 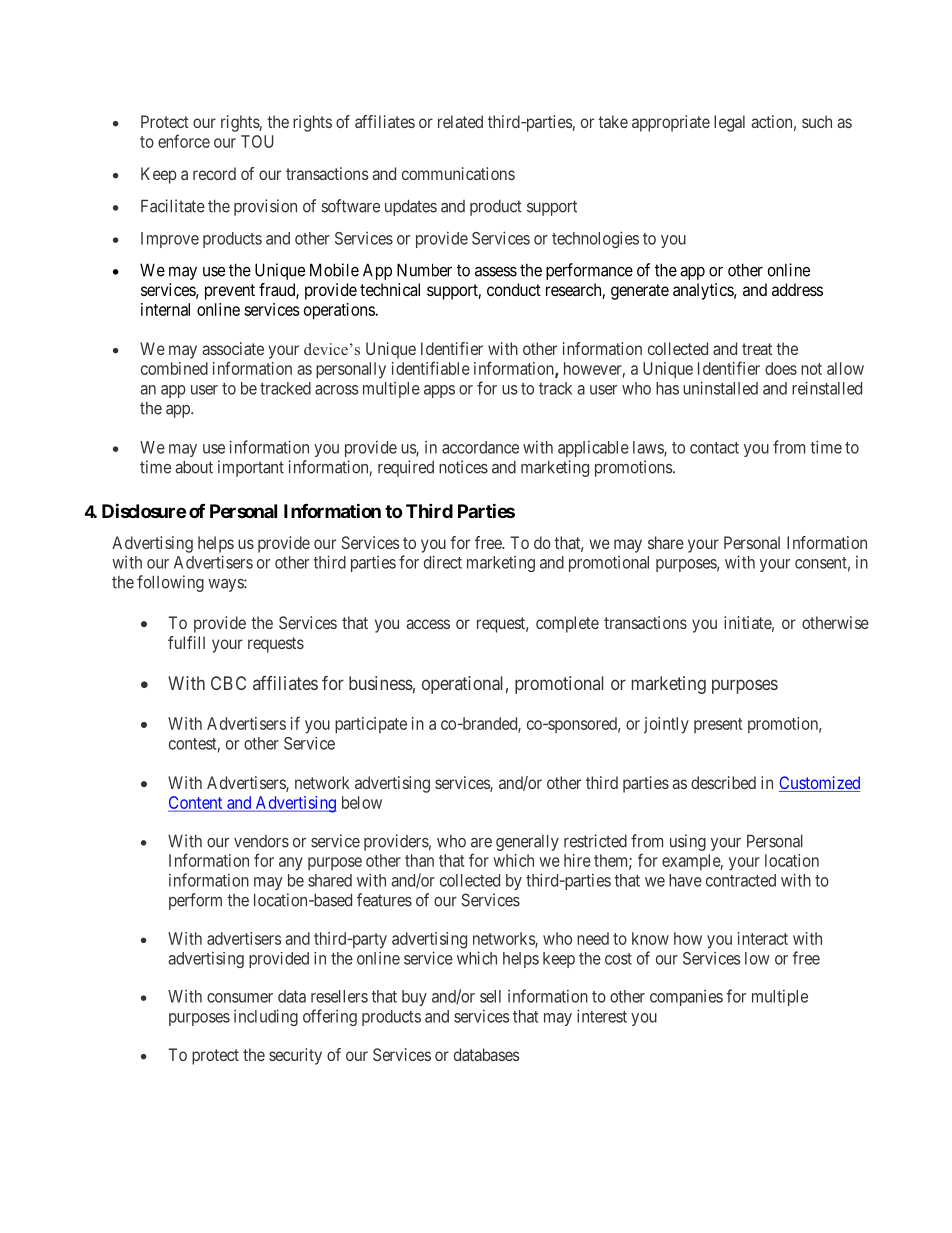 What do you see at coordinates (226, 585) in the screenshot?
I see `ways` at bounding box center [226, 585].
